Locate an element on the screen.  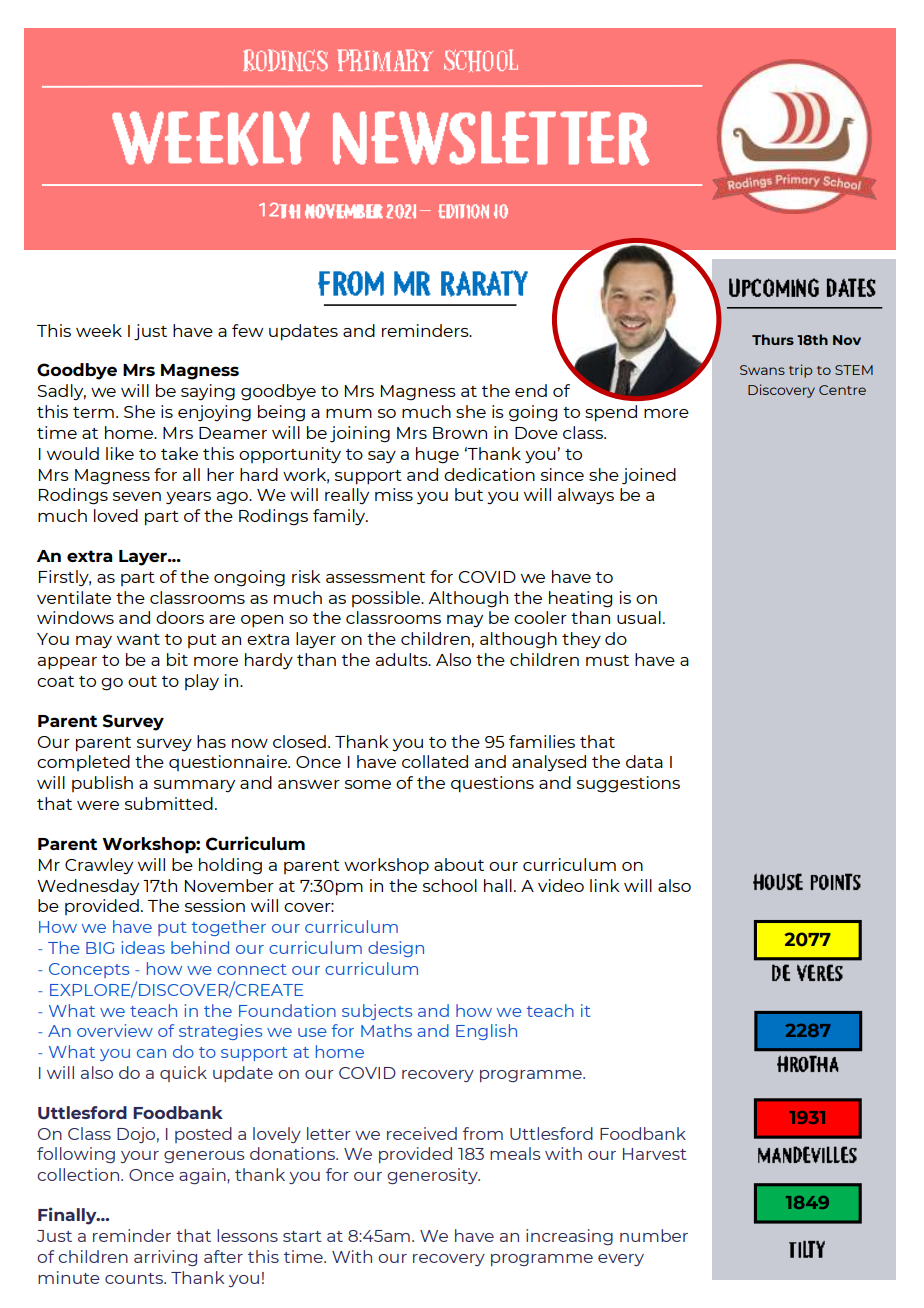
arriving is located at coordinates (165, 1258).
